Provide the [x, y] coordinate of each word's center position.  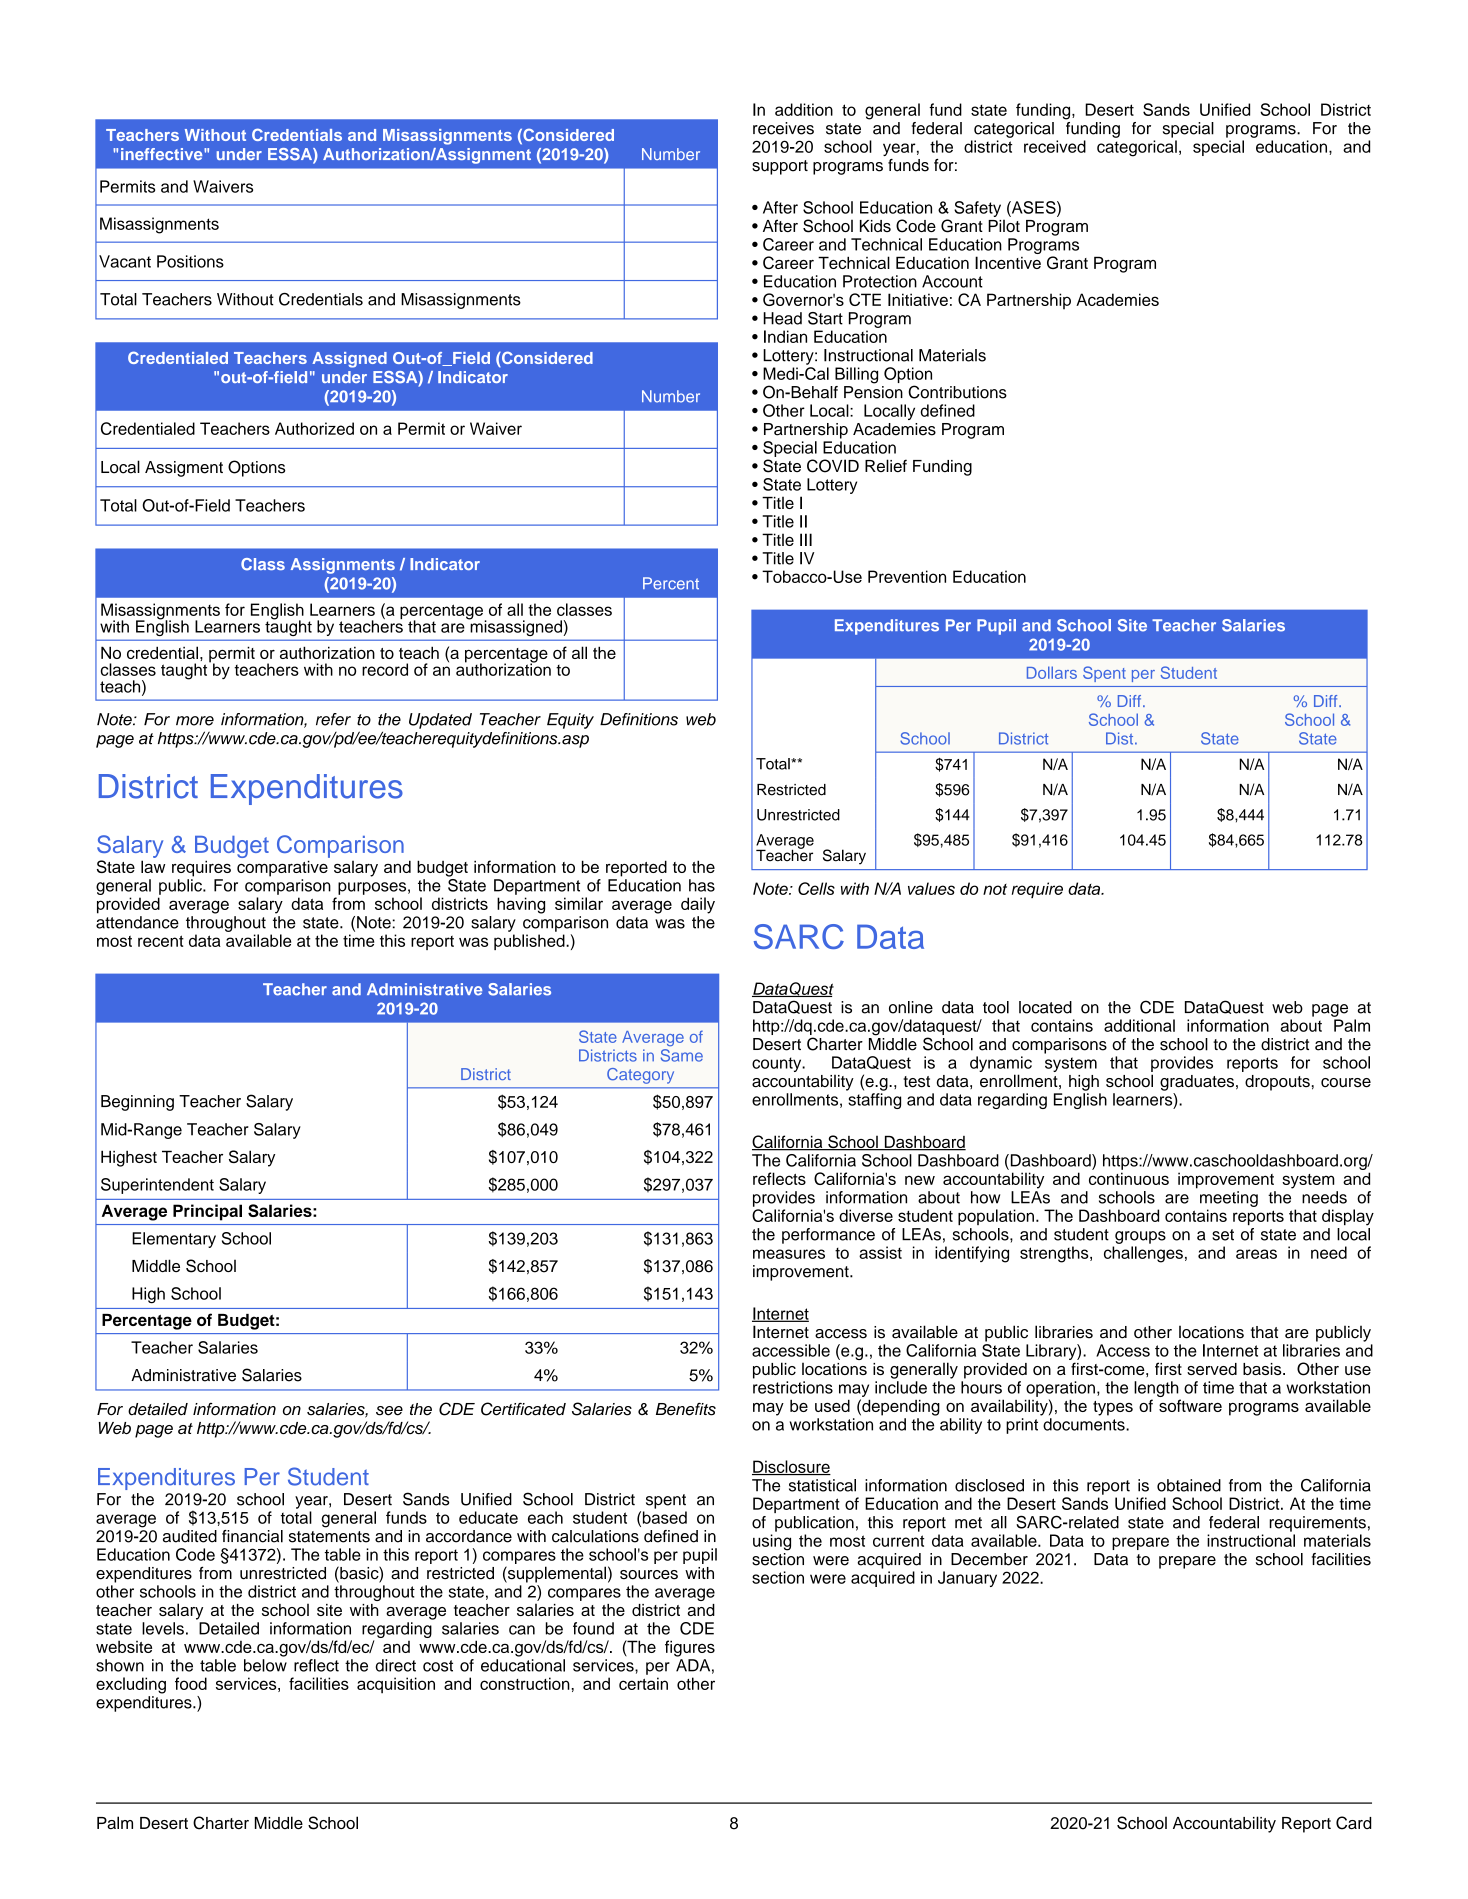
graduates [1197, 1083]
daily [698, 905]
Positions [190, 261]
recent [161, 941]
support [780, 167]
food [191, 1683]
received [1055, 146]
